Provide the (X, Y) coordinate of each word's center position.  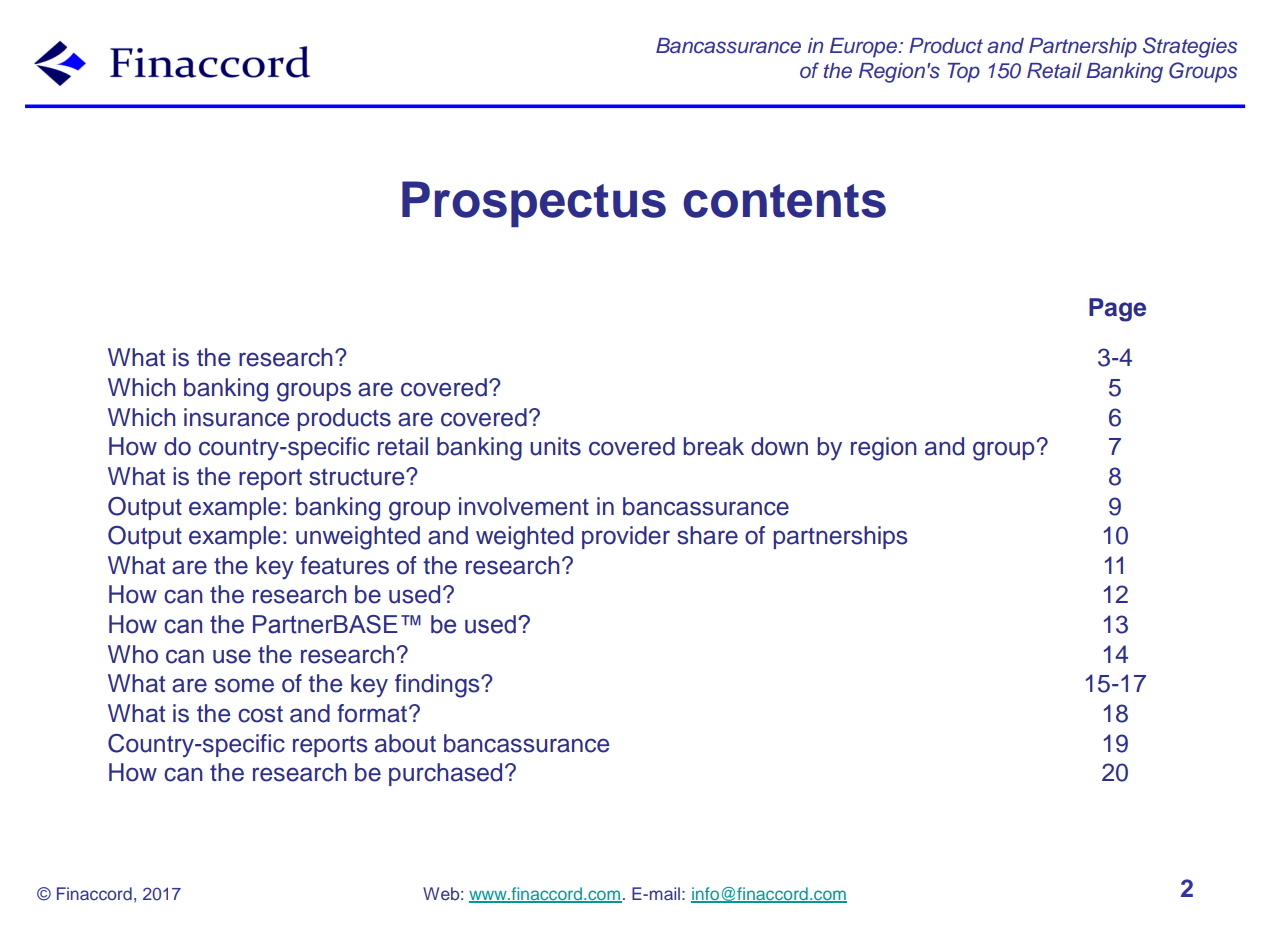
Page (1117, 310)
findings (438, 686)
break (714, 446)
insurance (236, 417)
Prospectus (534, 204)
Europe (865, 48)
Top (963, 73)
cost (260, 714)
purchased (445, 774)
